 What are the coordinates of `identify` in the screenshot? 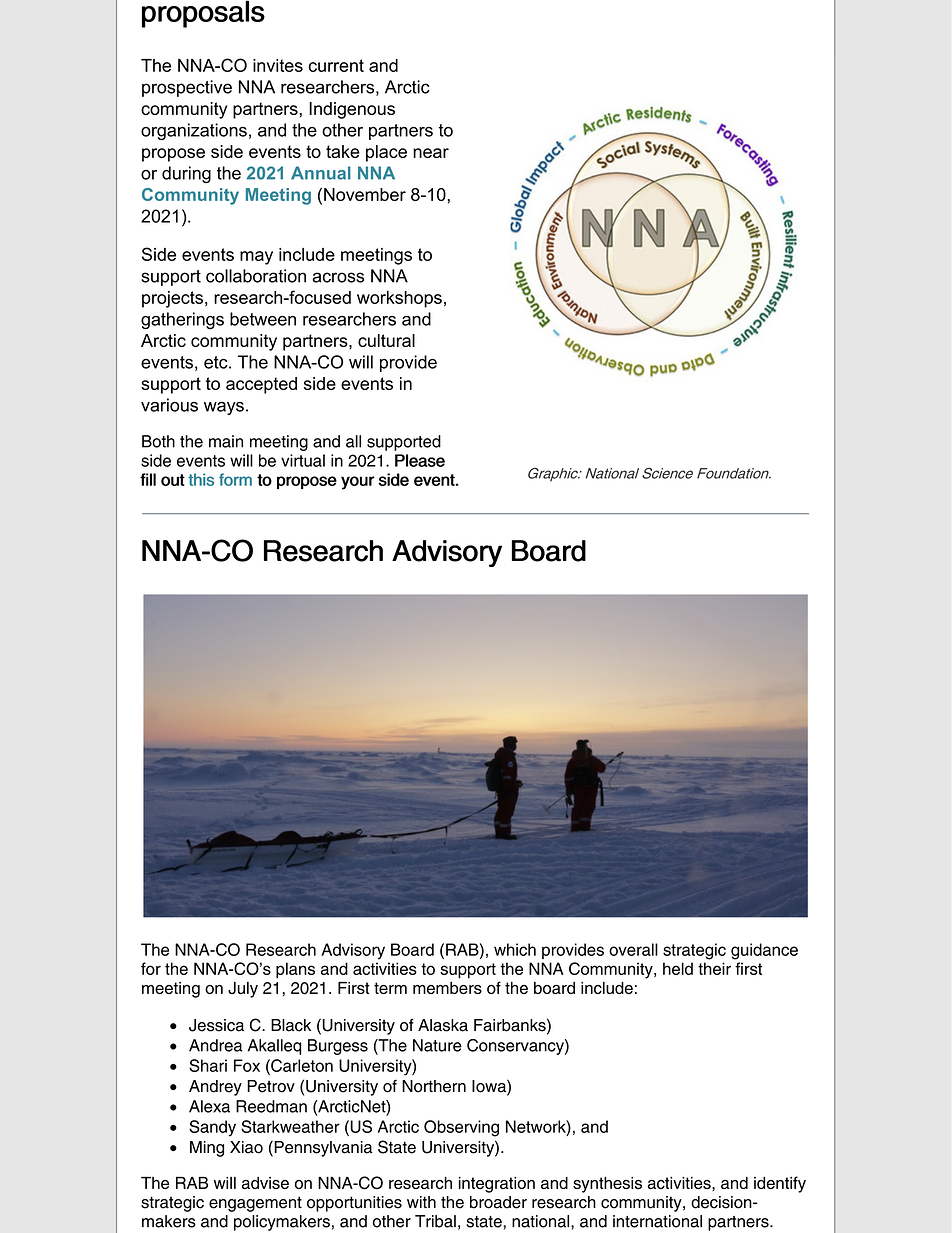 It's located at (780, 1184).
